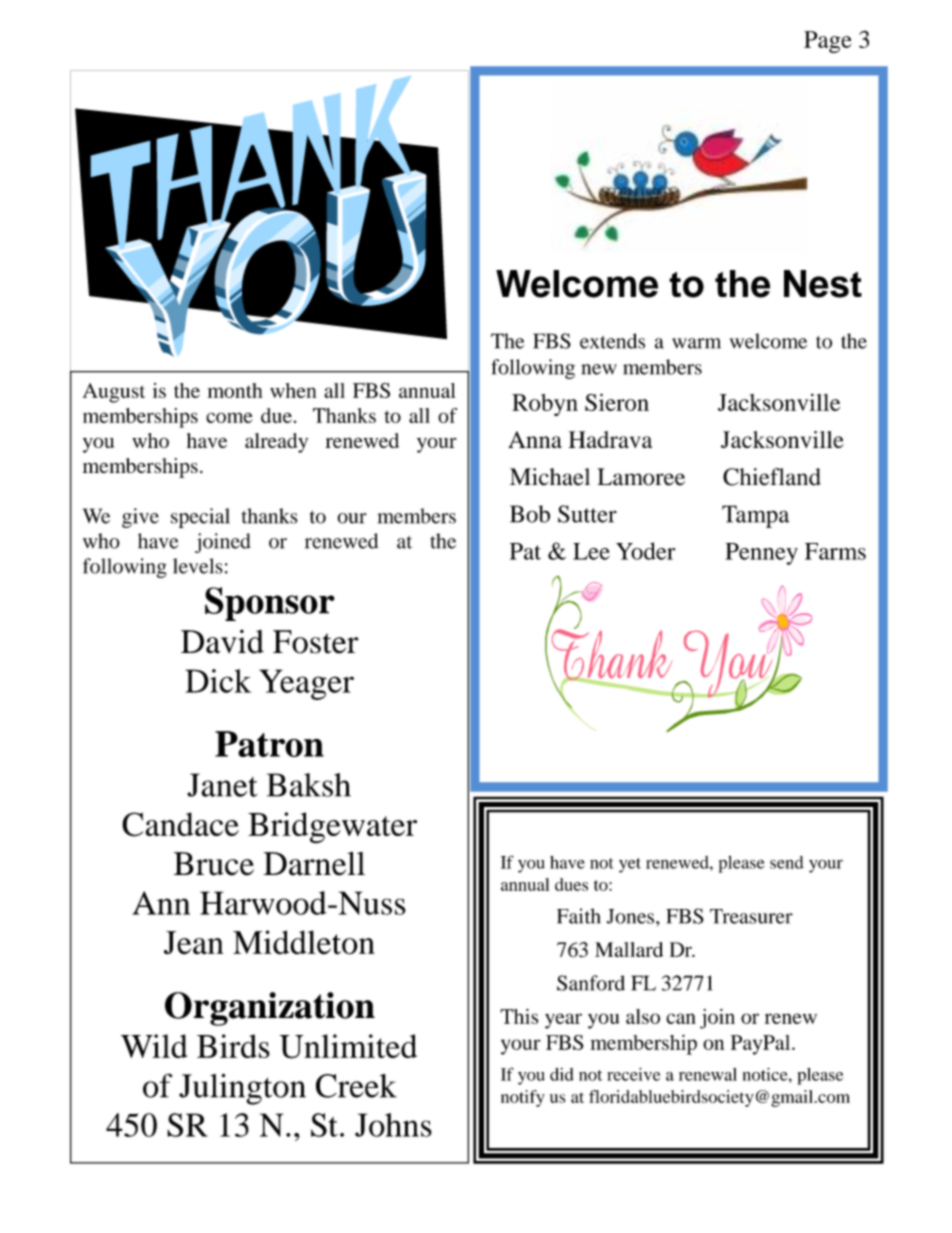  What do you see at coordinates (761, 554) in the screenshot?
I see `Penney` at bounding box center [761, 554].
